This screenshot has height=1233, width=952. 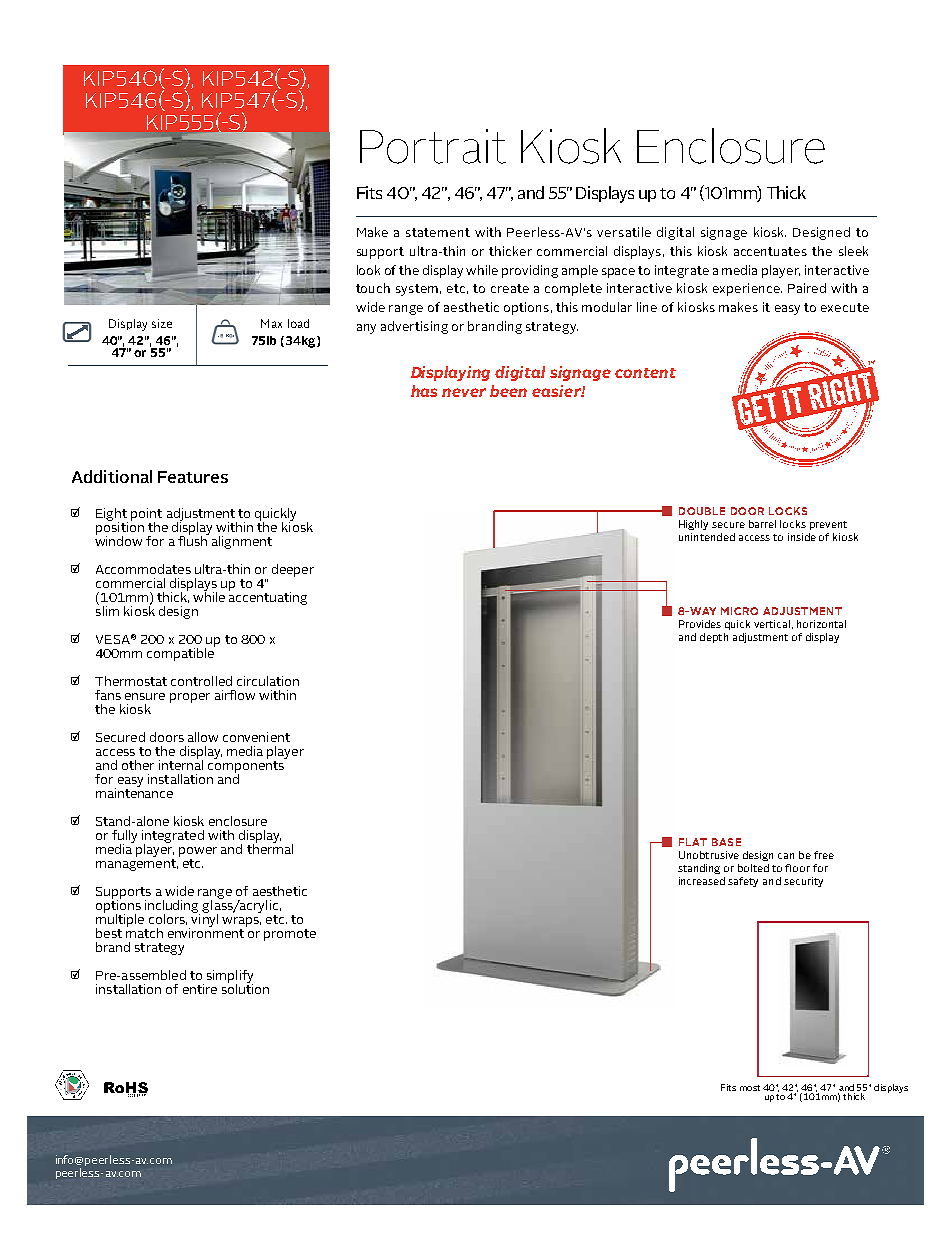 What do you see at coordinates (770, 251) in the screenshot?
I see `accentuates` at bounding box center [770, 251].
